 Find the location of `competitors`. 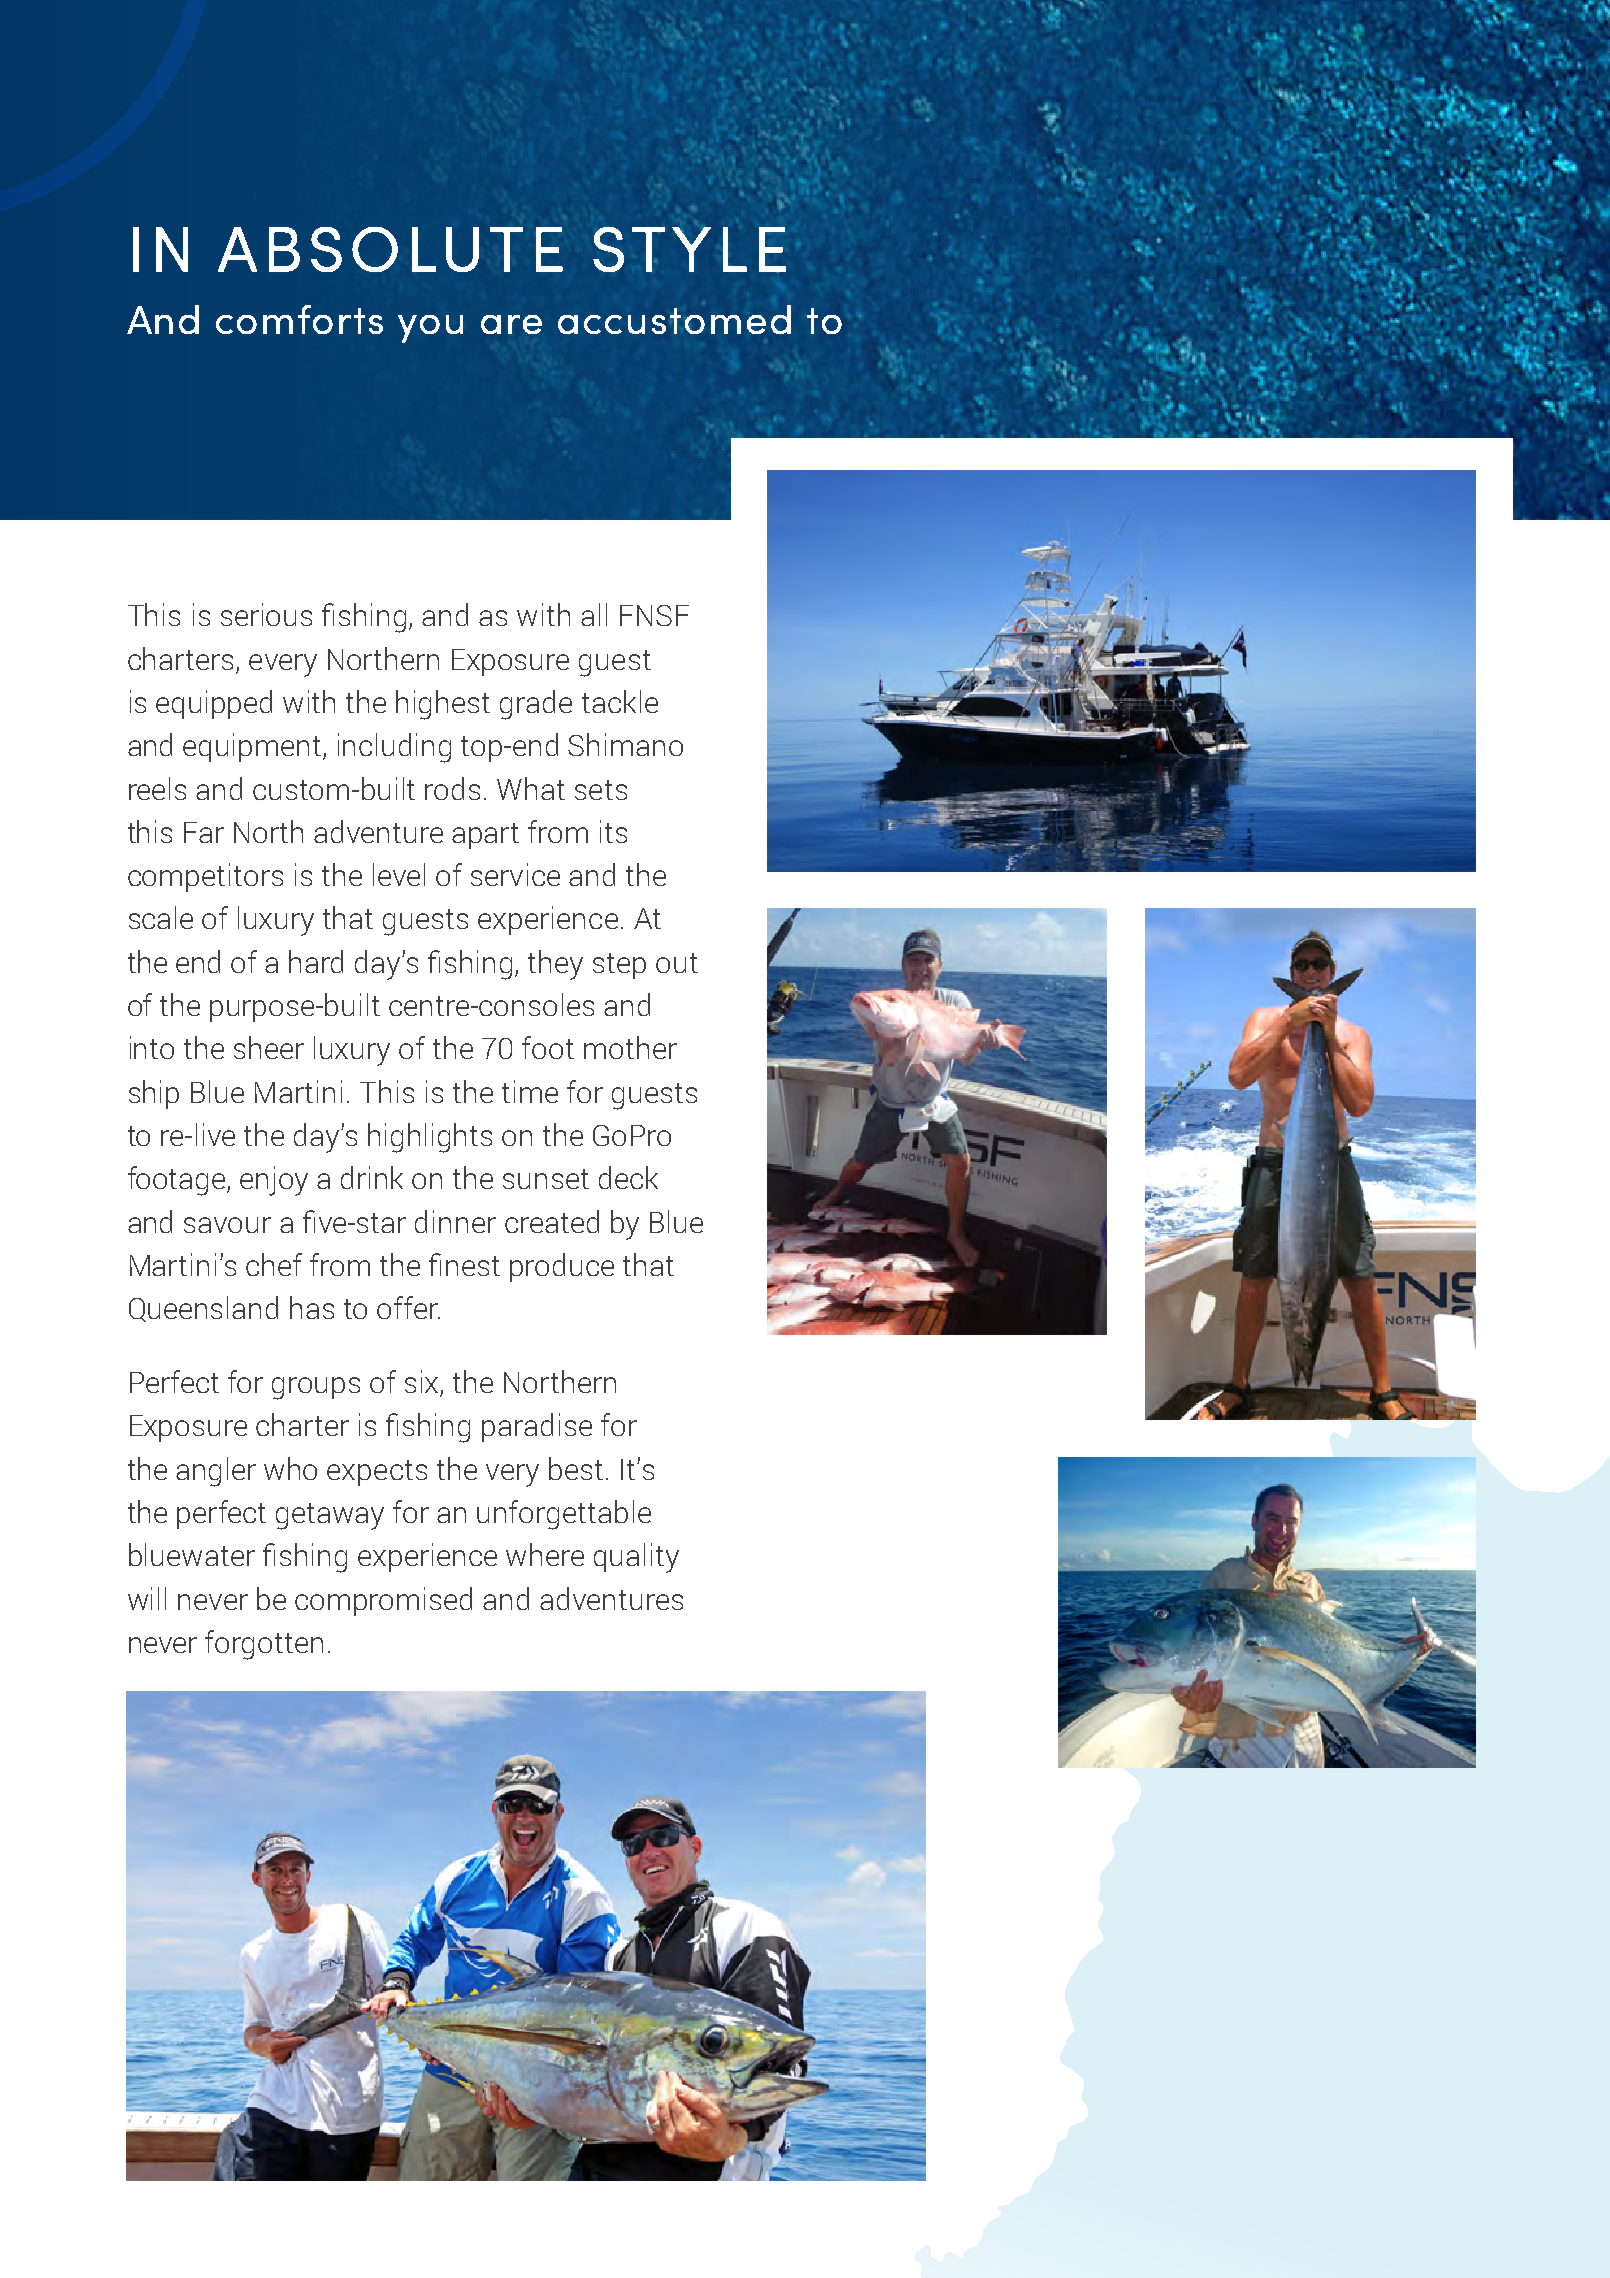

competitors is located at coordinates (205, 877).
